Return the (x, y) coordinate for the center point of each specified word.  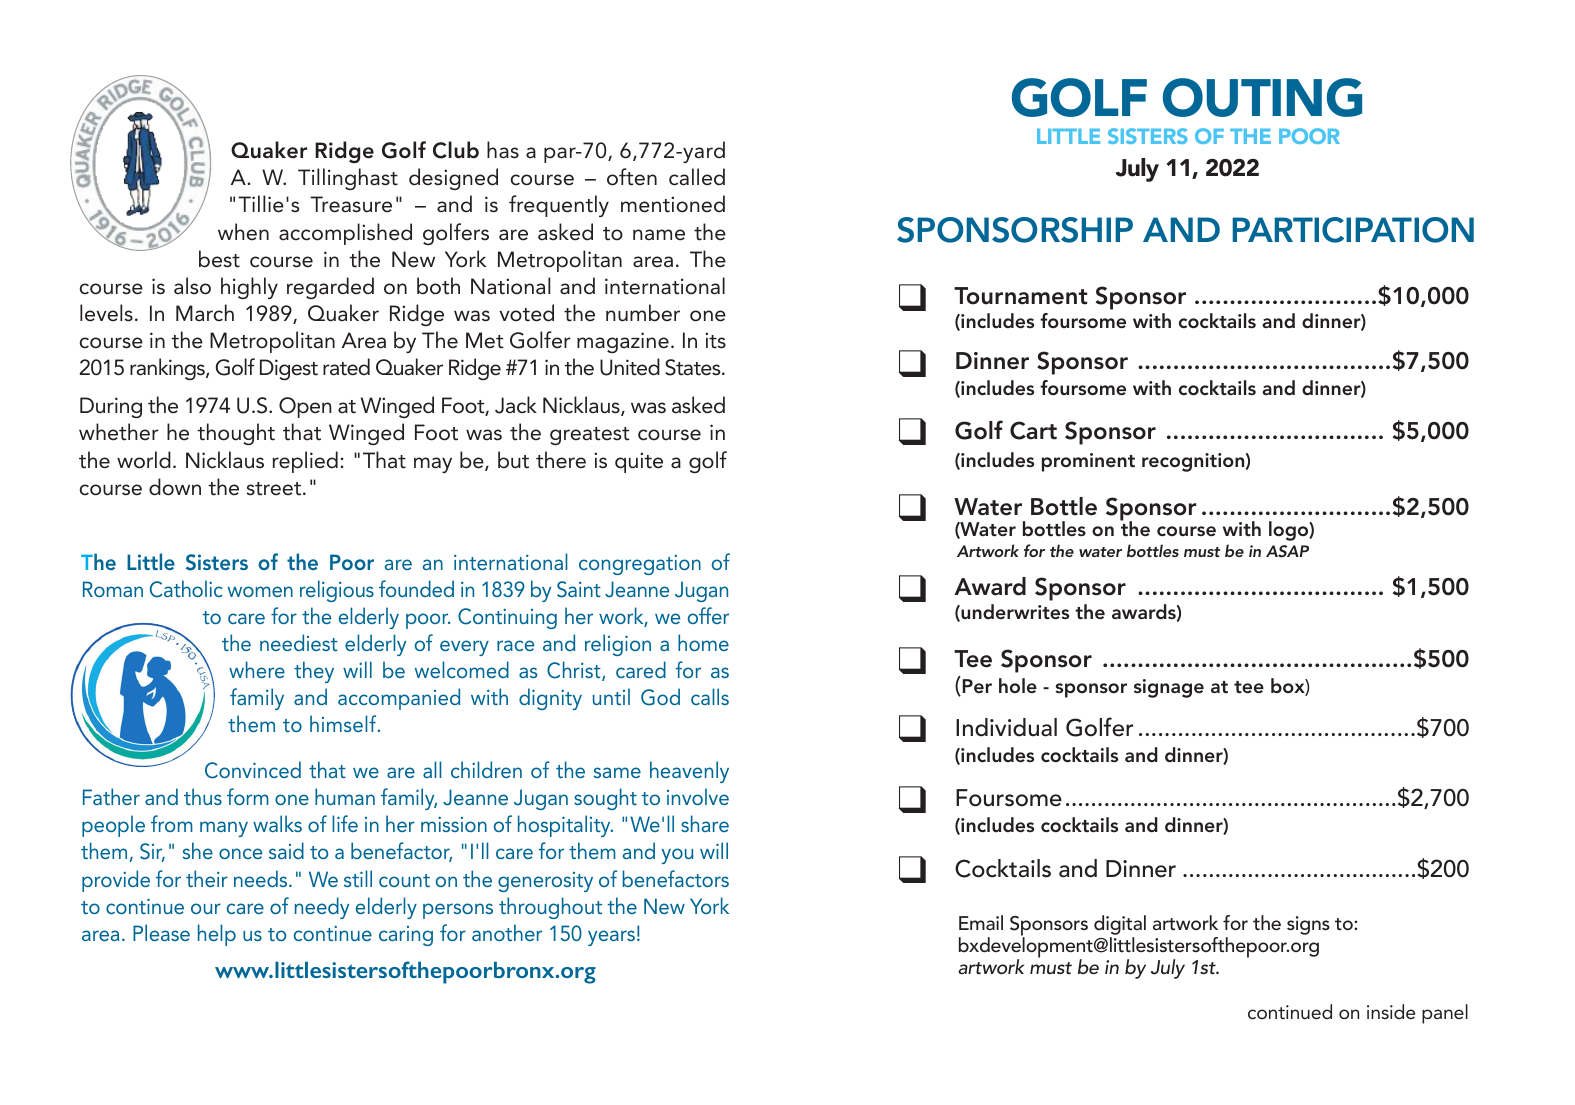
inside (1391, 1011)
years (611, 938)
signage (1169, 688)
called (697, 177)
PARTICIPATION (1353, 230)
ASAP (1287, 551)
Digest (289, 369)
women (260, 591)
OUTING (1262, 97)
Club (456, 150)
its (715, 340)
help (217, 935)
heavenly (689, 772)
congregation (640, 564)
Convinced (253, 770)
